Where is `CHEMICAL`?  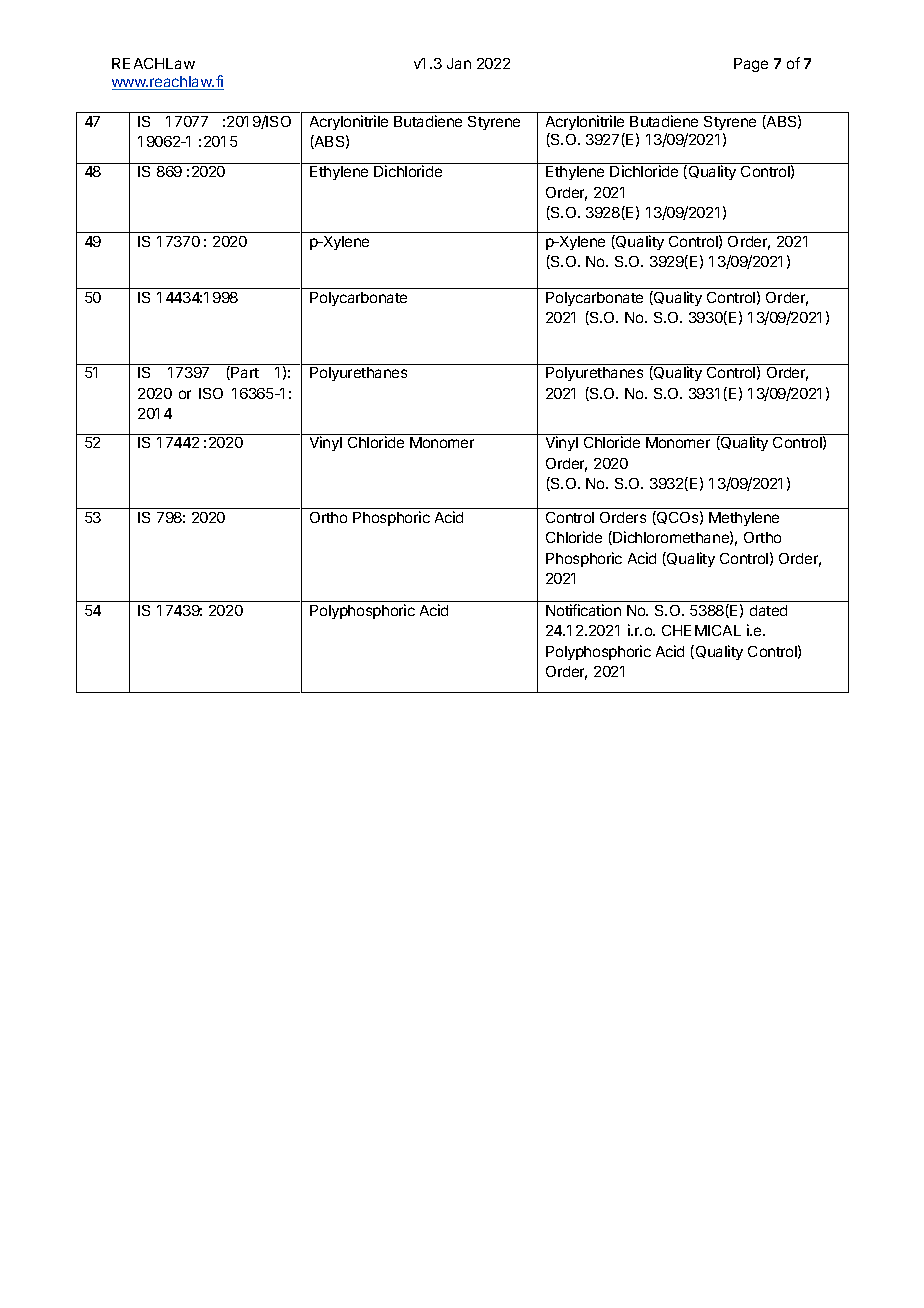
CHEMICAL is located at coordinates (701, 630).
